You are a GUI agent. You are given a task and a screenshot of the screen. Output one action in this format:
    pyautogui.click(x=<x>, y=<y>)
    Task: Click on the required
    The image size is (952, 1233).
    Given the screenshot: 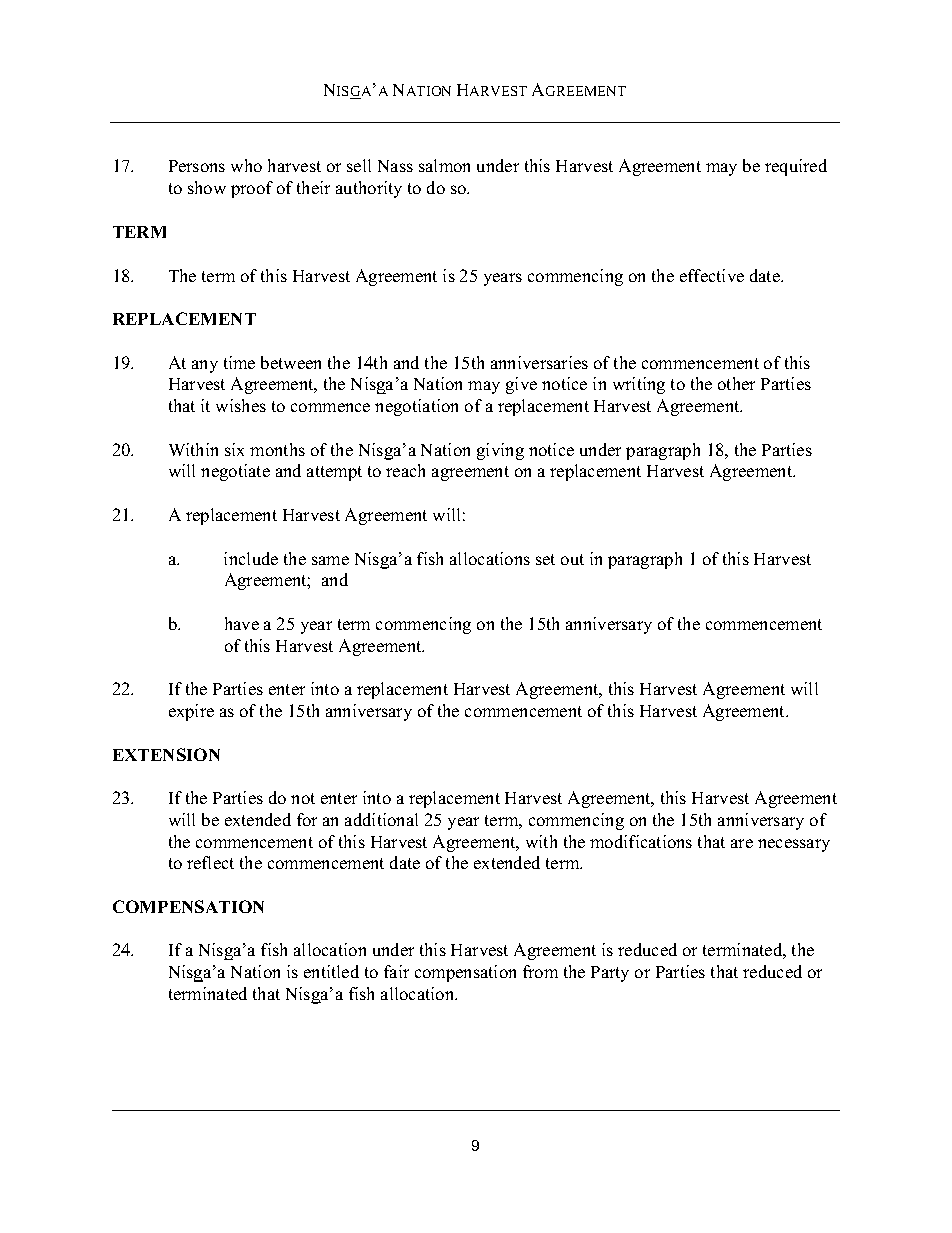 What is the action you would take?
    pyautogui.click(x=796, y=167)
